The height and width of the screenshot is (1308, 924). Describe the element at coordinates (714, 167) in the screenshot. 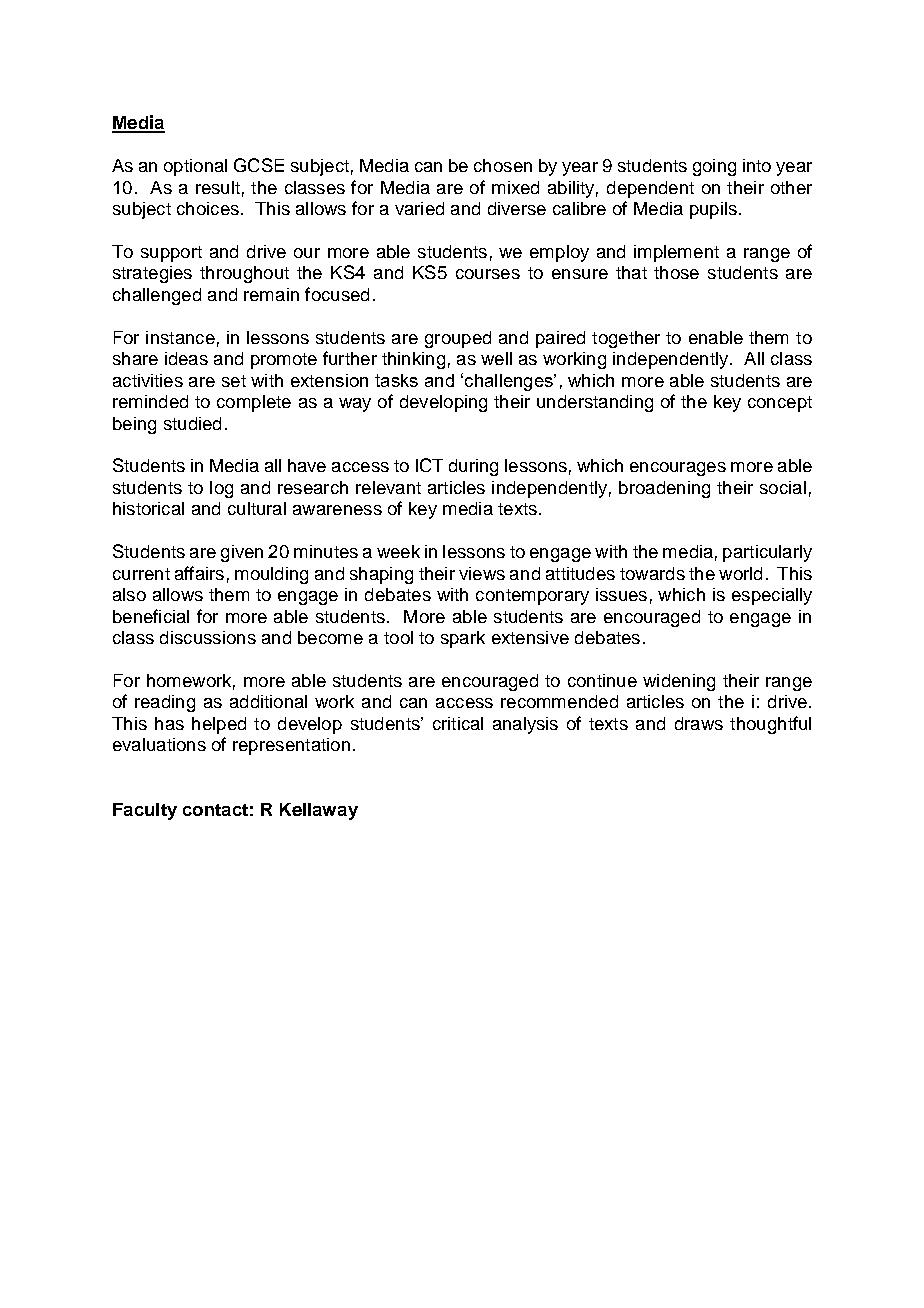

I see `going` at that location.
